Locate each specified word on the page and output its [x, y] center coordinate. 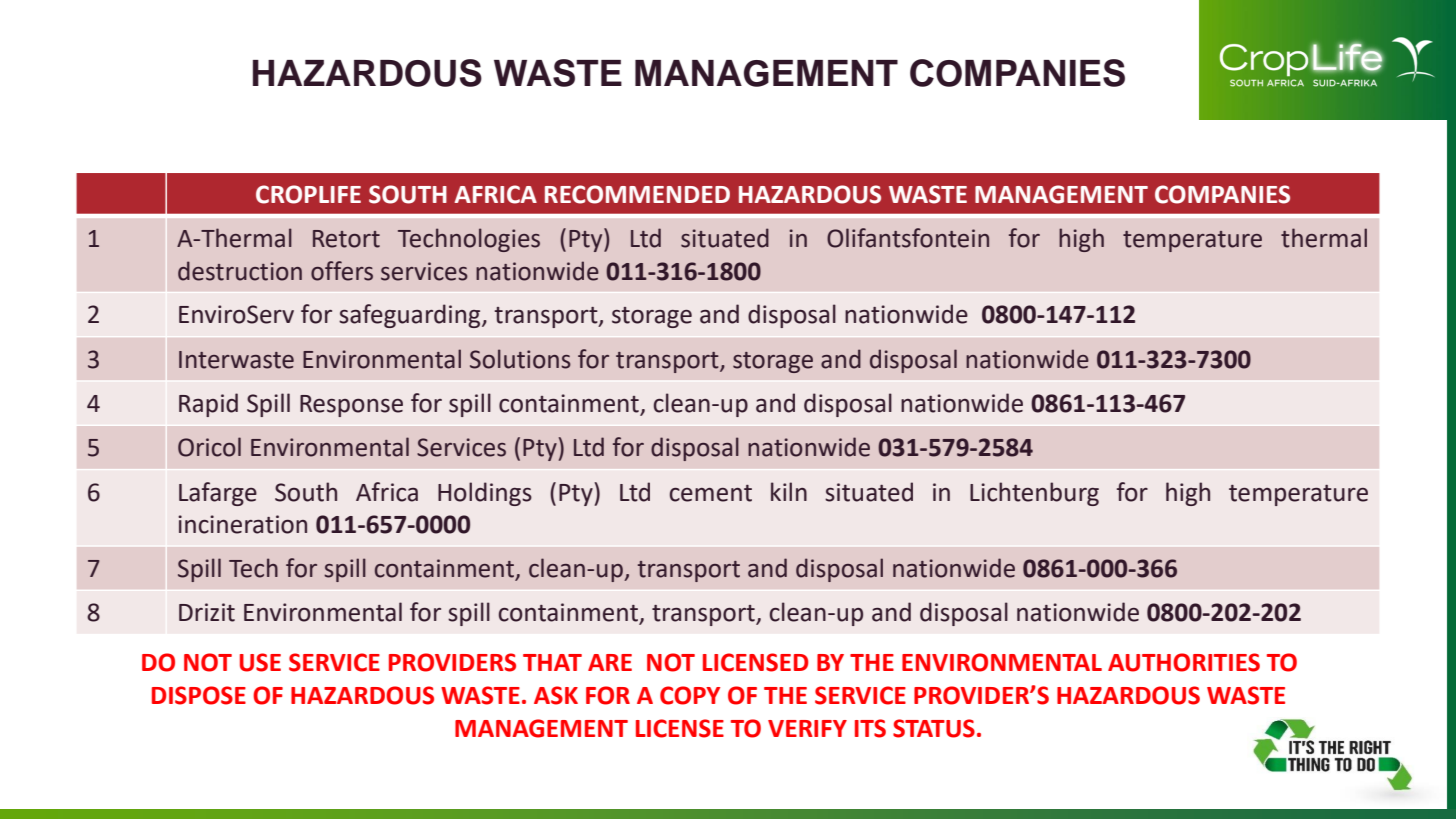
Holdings [485, 494]
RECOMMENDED [637, 194]
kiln [789, 491]
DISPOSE [199, 695]
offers [342, 271]
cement [711, 493]
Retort [346, 239]
